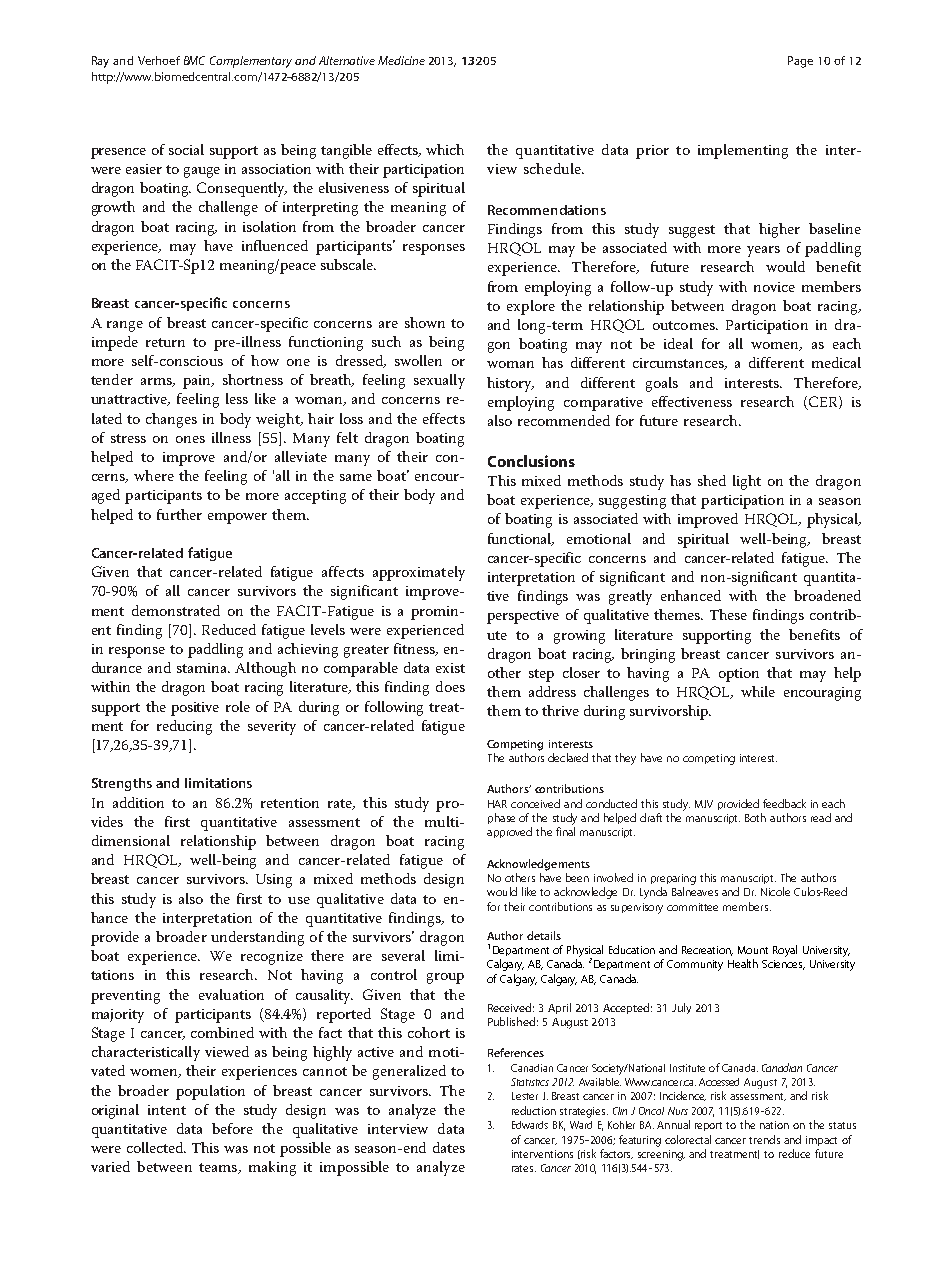 This page has width=952, height=1270. What do you see at coordinates (415, 649) in the page?
I see `fitness` at bounding box center [415, 649].
